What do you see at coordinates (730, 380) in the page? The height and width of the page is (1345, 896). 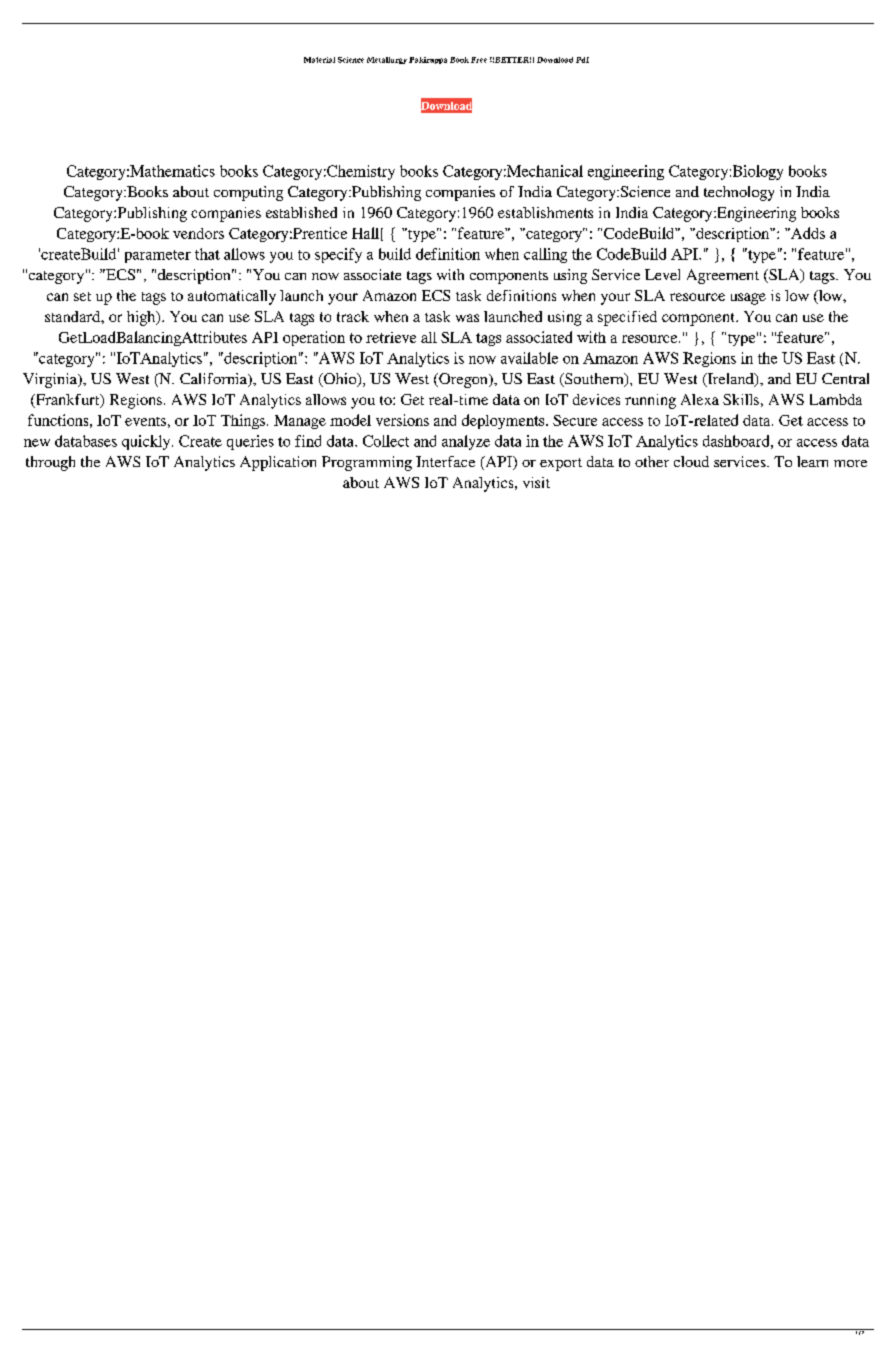 I see `Ireland` at bounding box center [730, 380].
